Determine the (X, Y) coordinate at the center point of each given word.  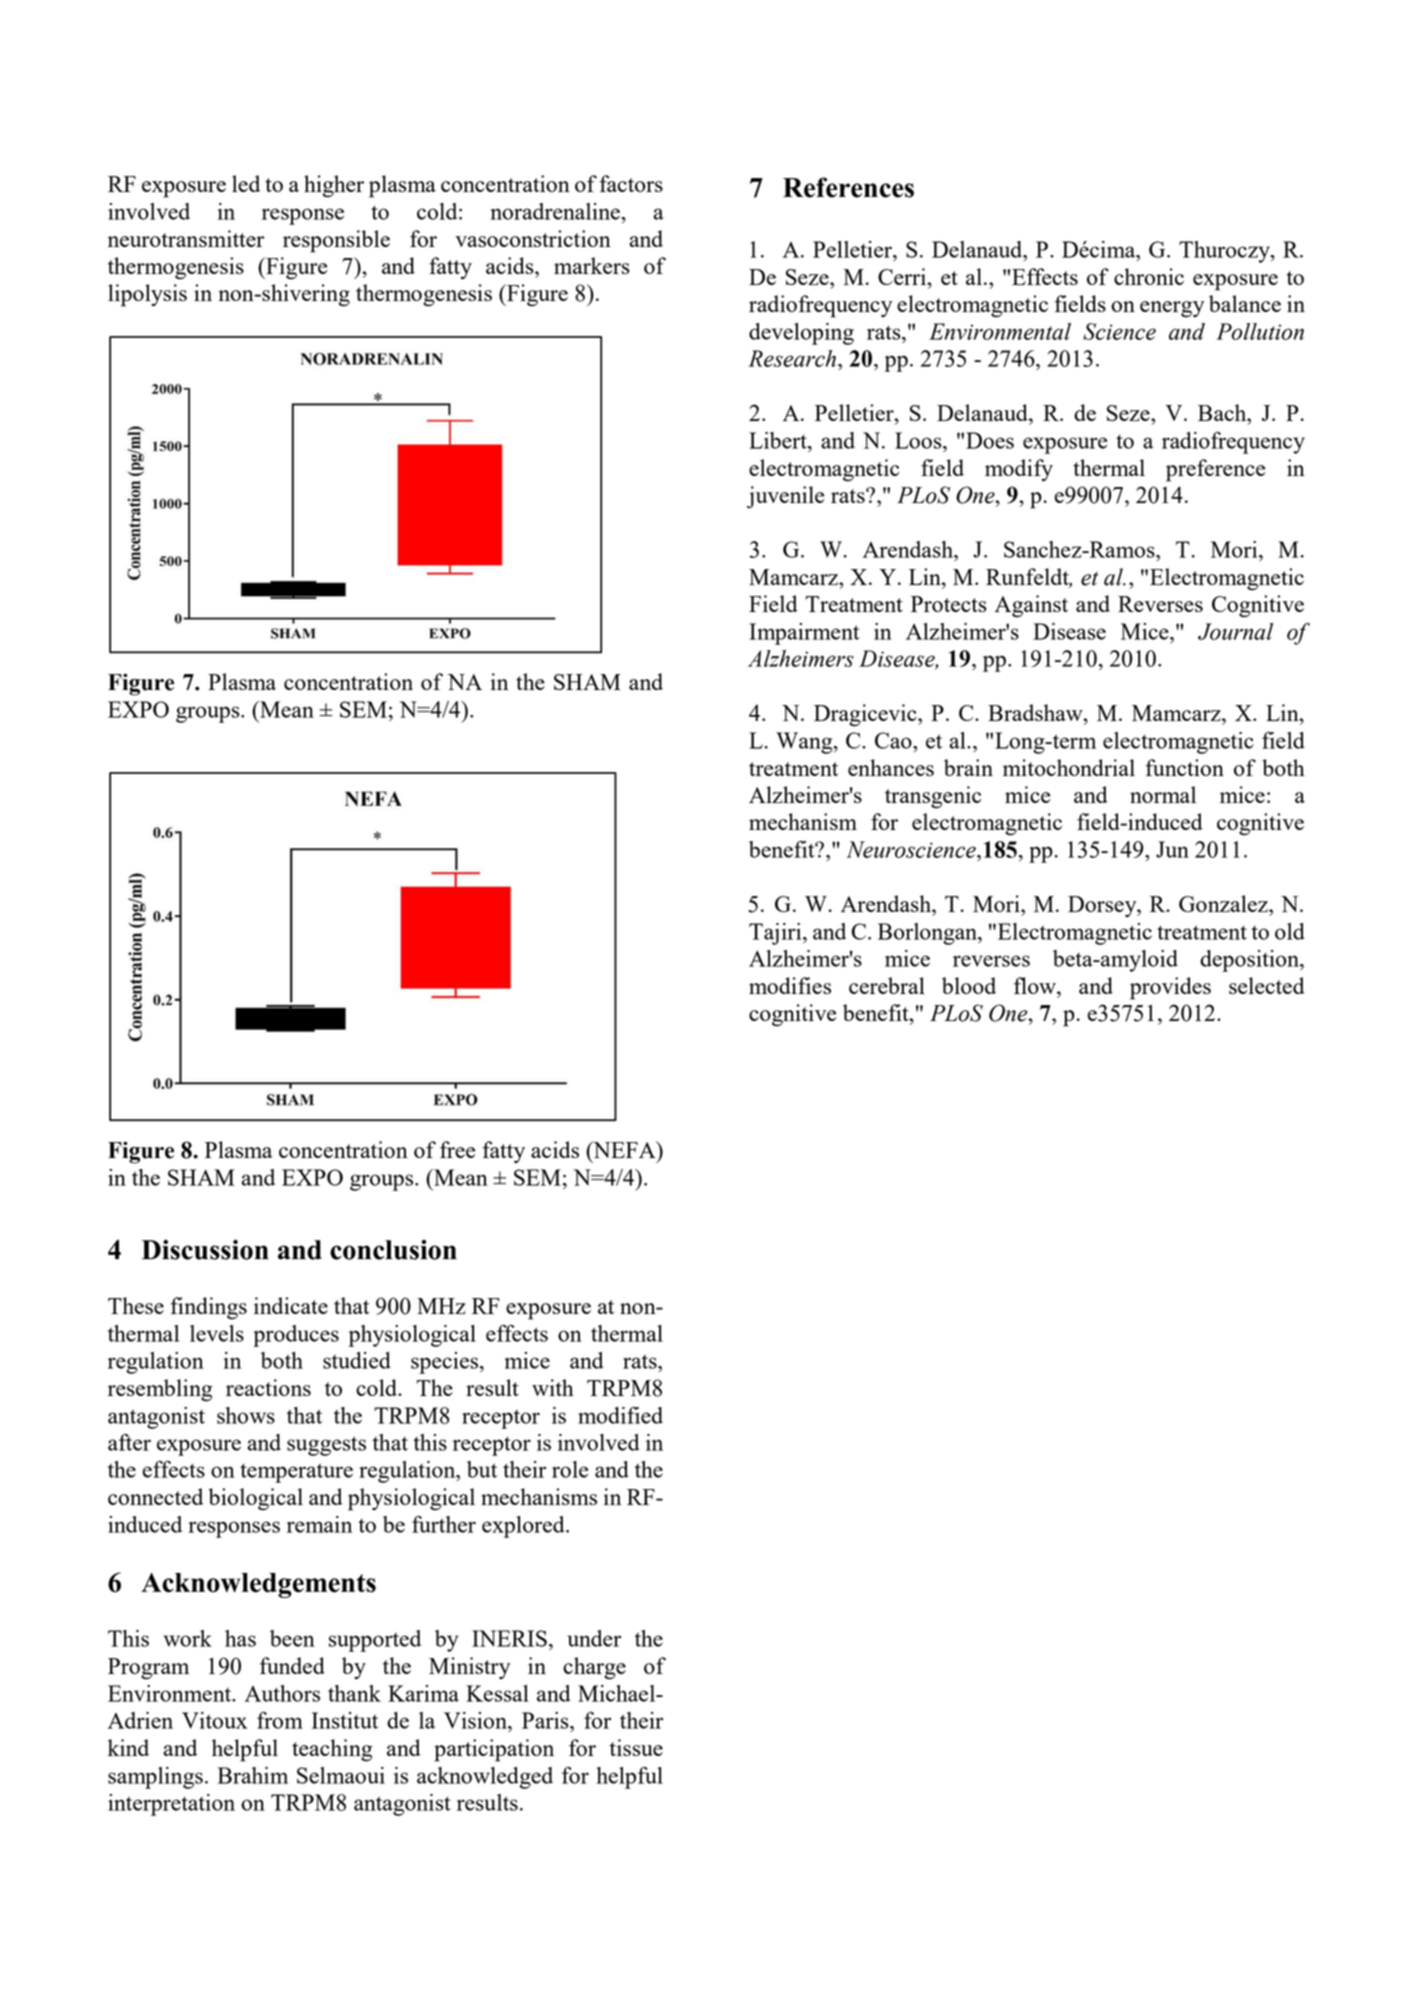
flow (1036, 985)
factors (631, 183)
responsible (336, 241)
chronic (1149, 276)
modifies (790, 985)
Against (1031, 606)
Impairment (804, 634)
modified (620, 1415)
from (280, 1720)
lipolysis (147, 295)
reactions (268, 1387)
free (457, 1149)
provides (1170, 988)
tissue (636, 1747)
